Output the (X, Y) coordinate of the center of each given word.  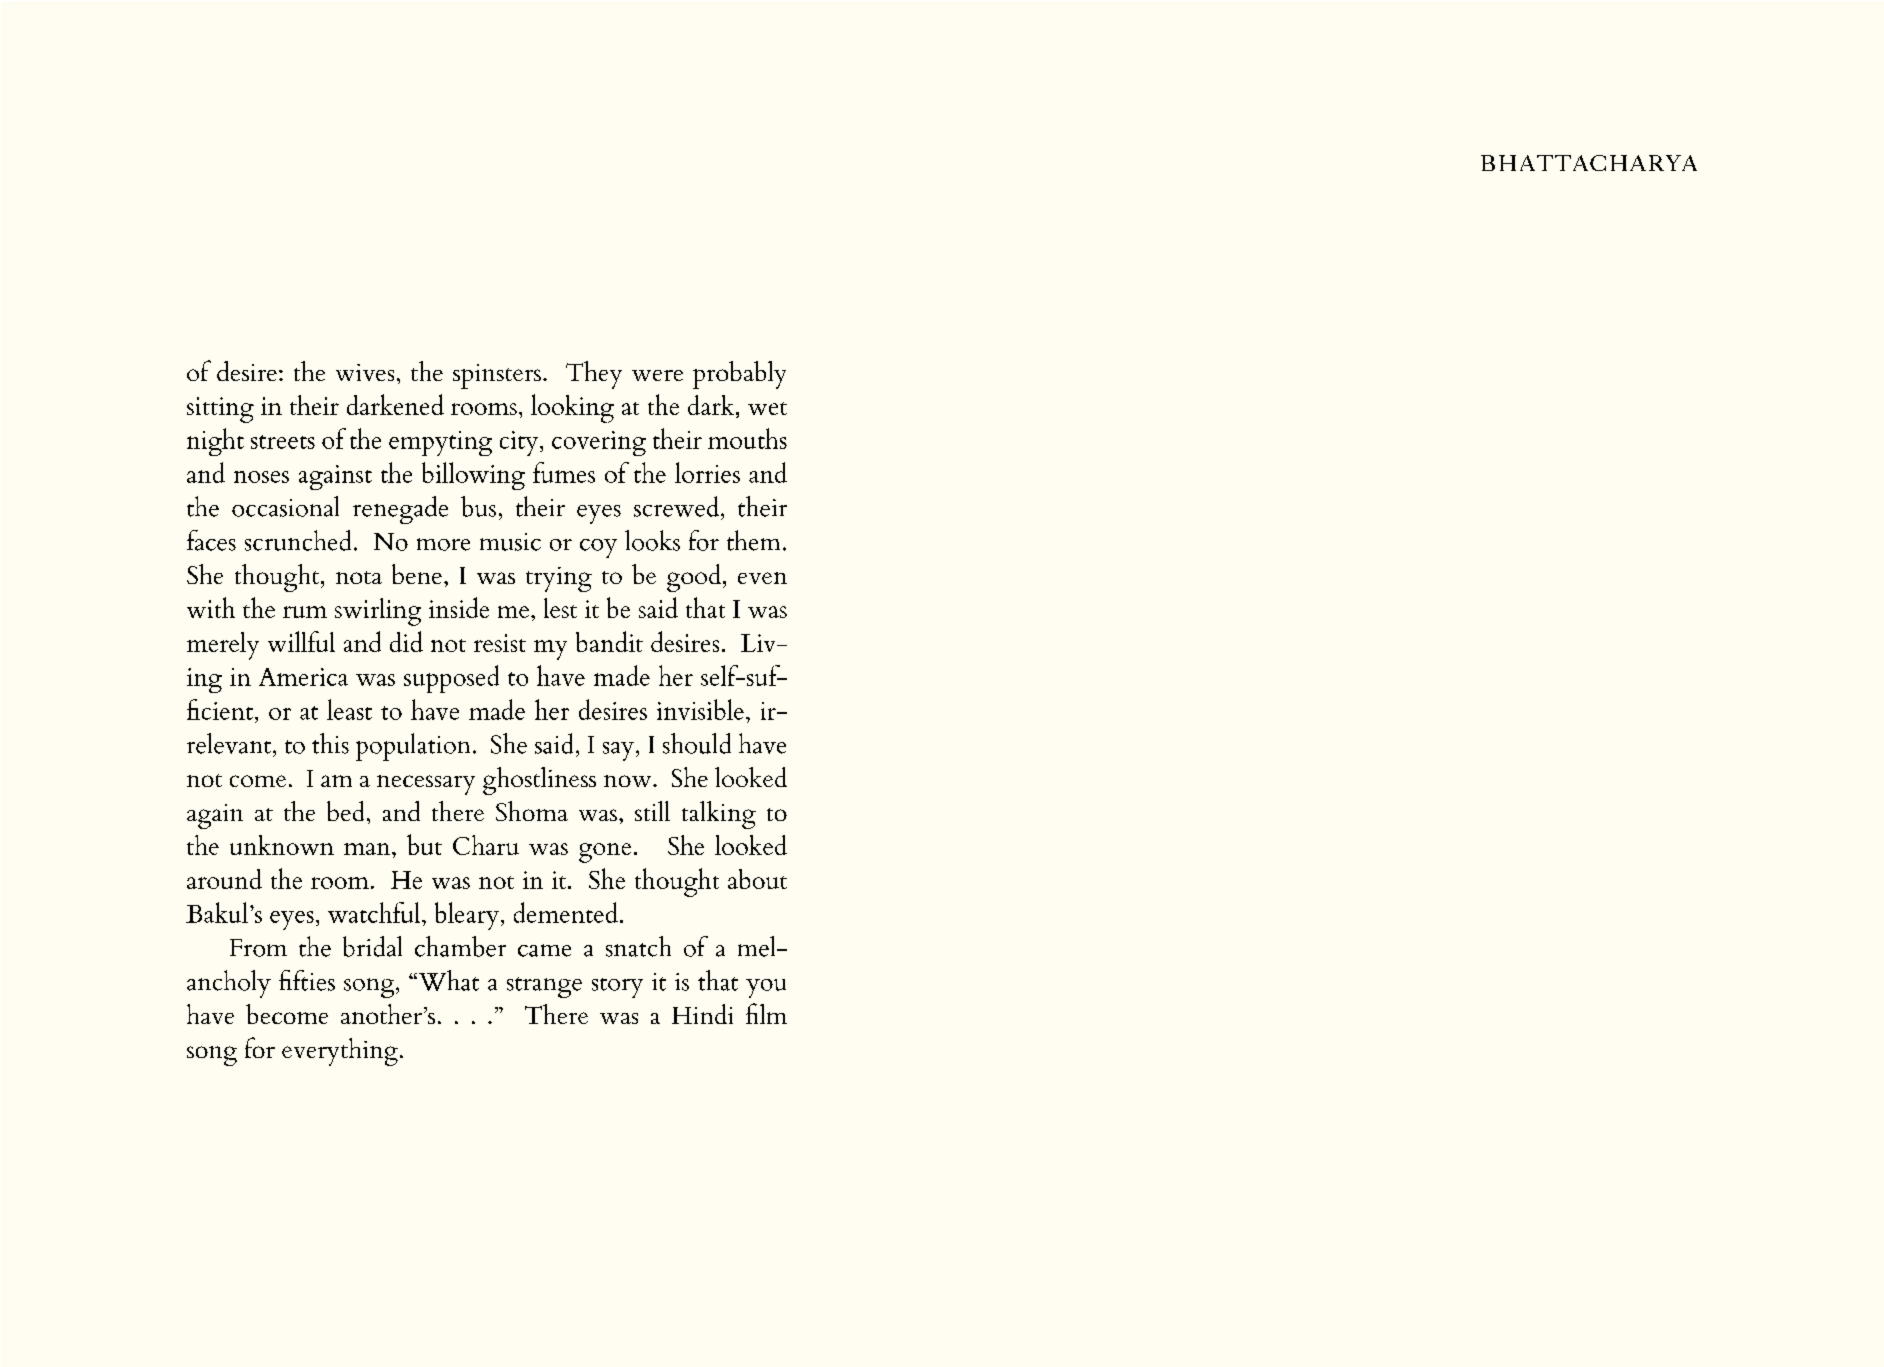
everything (340, 1052)
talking (719, 815)
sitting (220, 410)
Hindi (702, 1014)
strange (544, 987)
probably (739, 375)
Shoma (532, 811)
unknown (282, 845)
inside (459, 607)
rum (305, 612)
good (695, 578)
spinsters (497, 376)
